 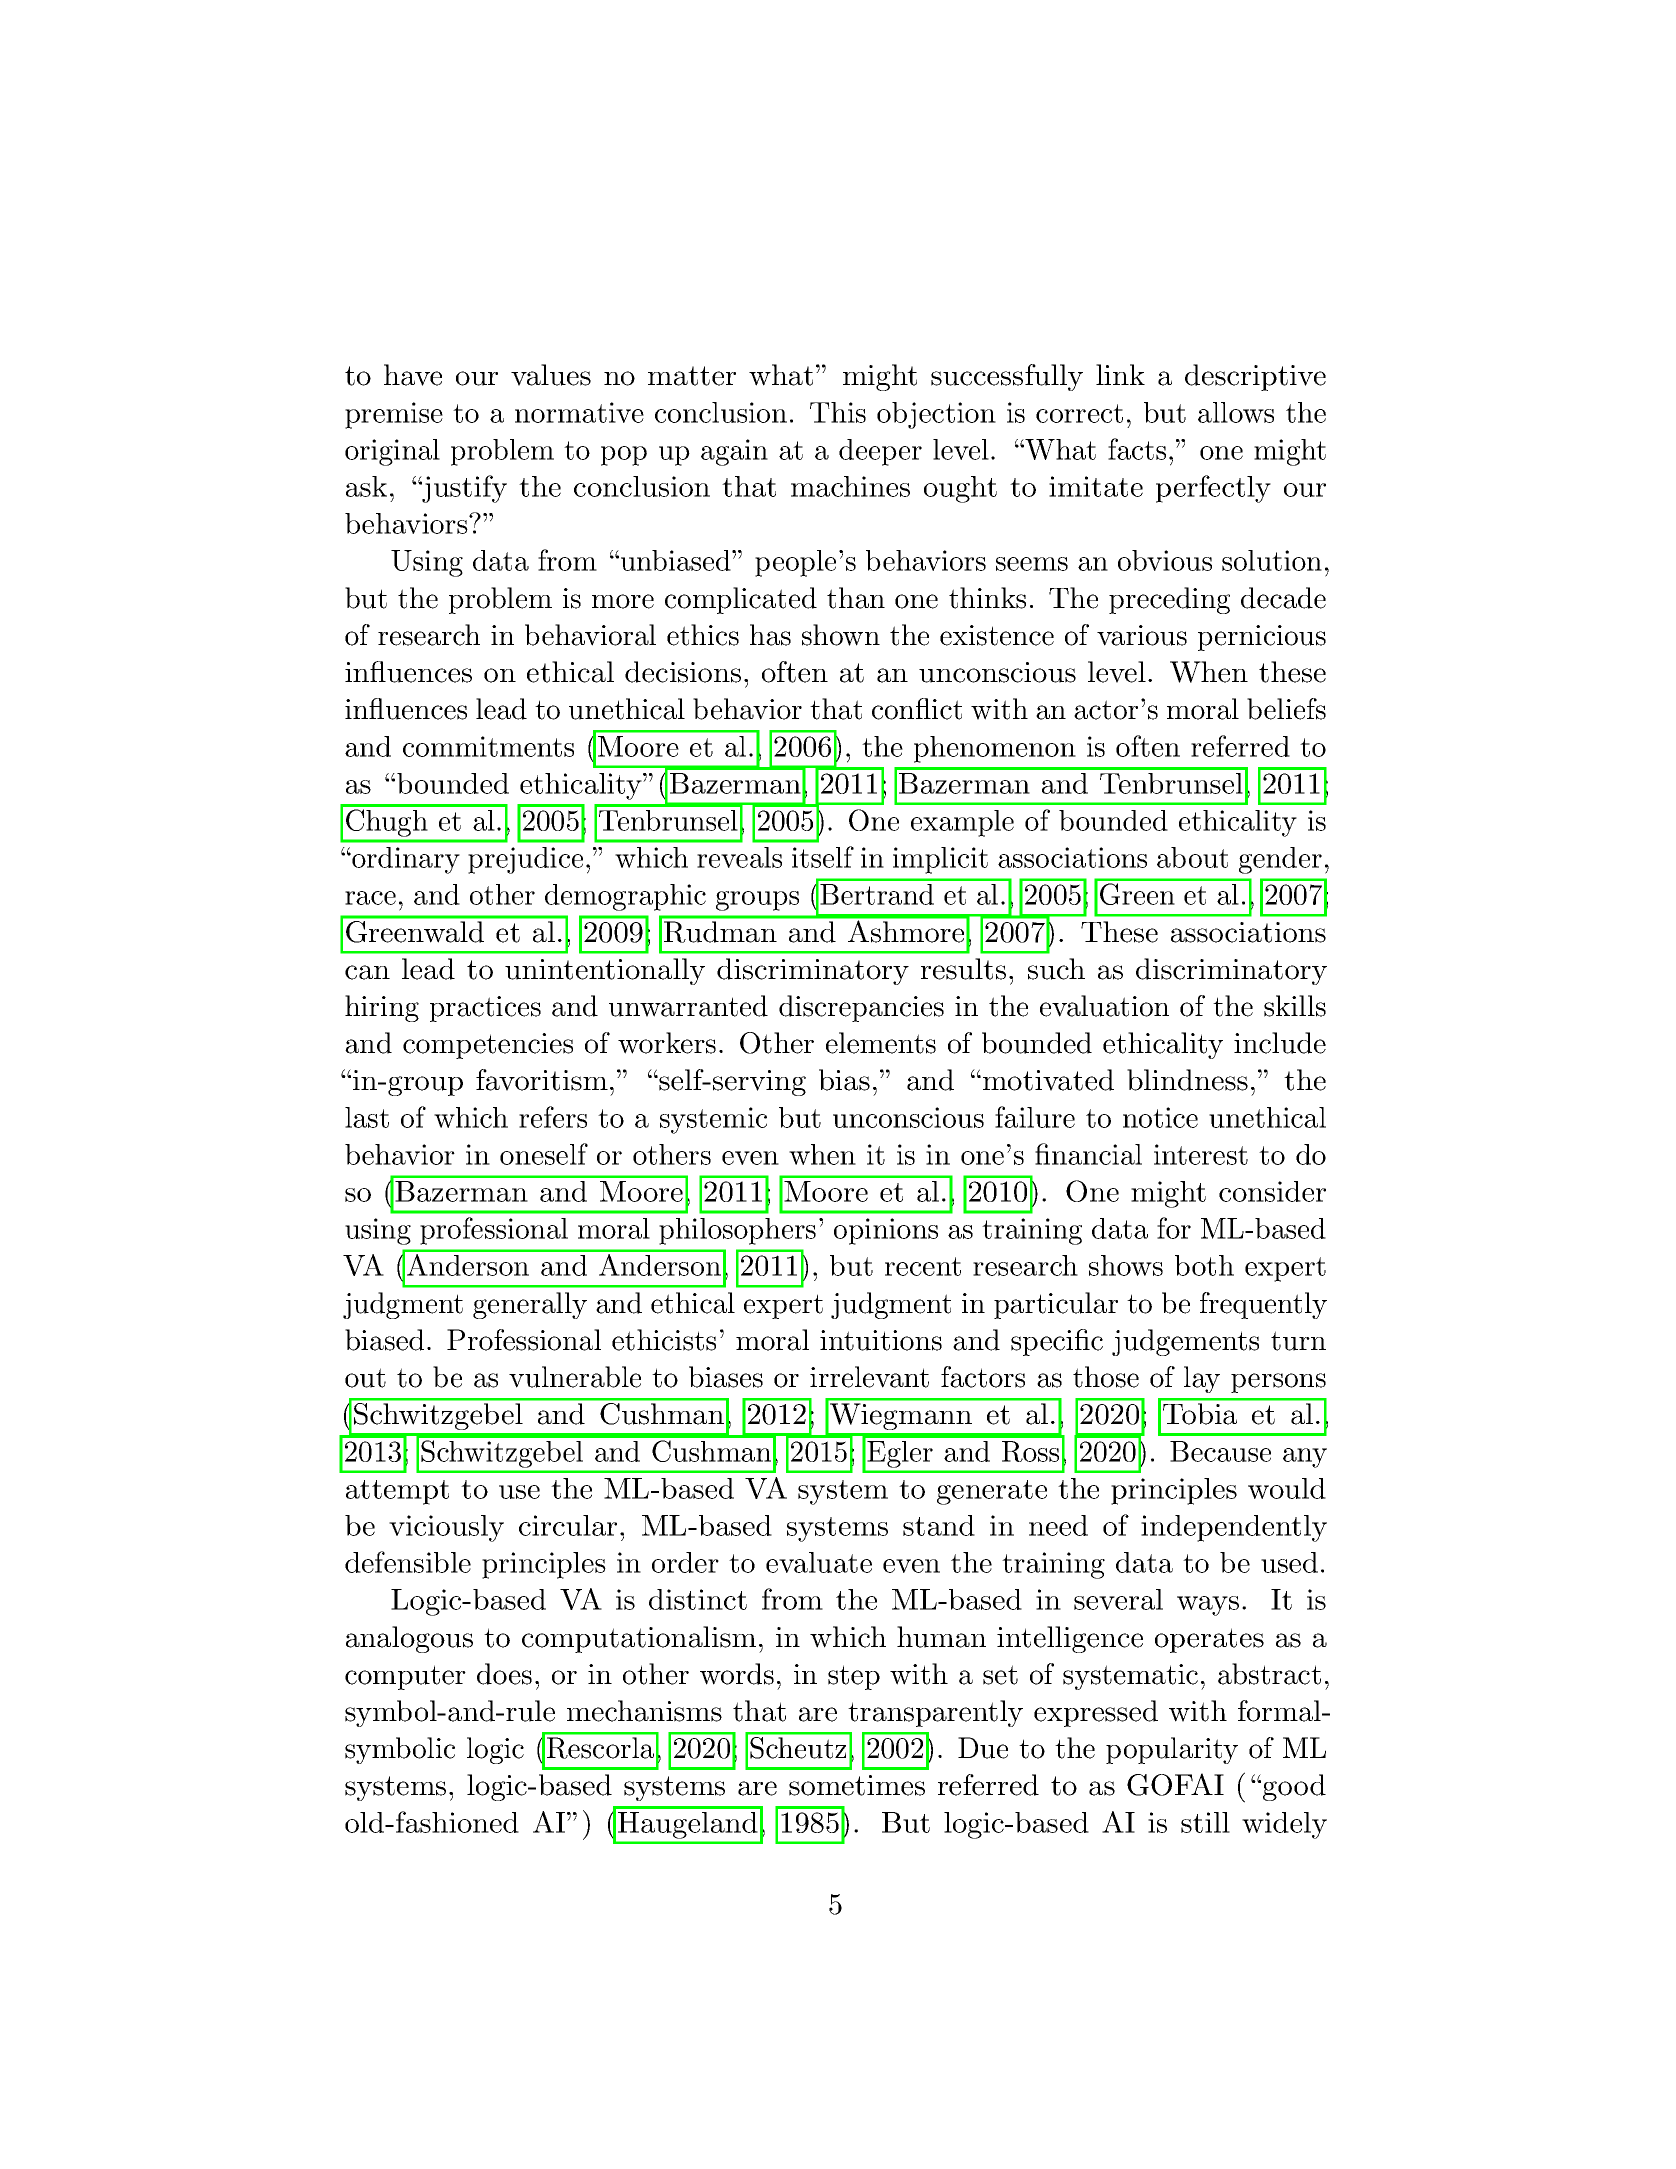 What do you see at coordinates (857, 1785) in the image?
I see `sometimes` at bounding box center [857, 1785].
